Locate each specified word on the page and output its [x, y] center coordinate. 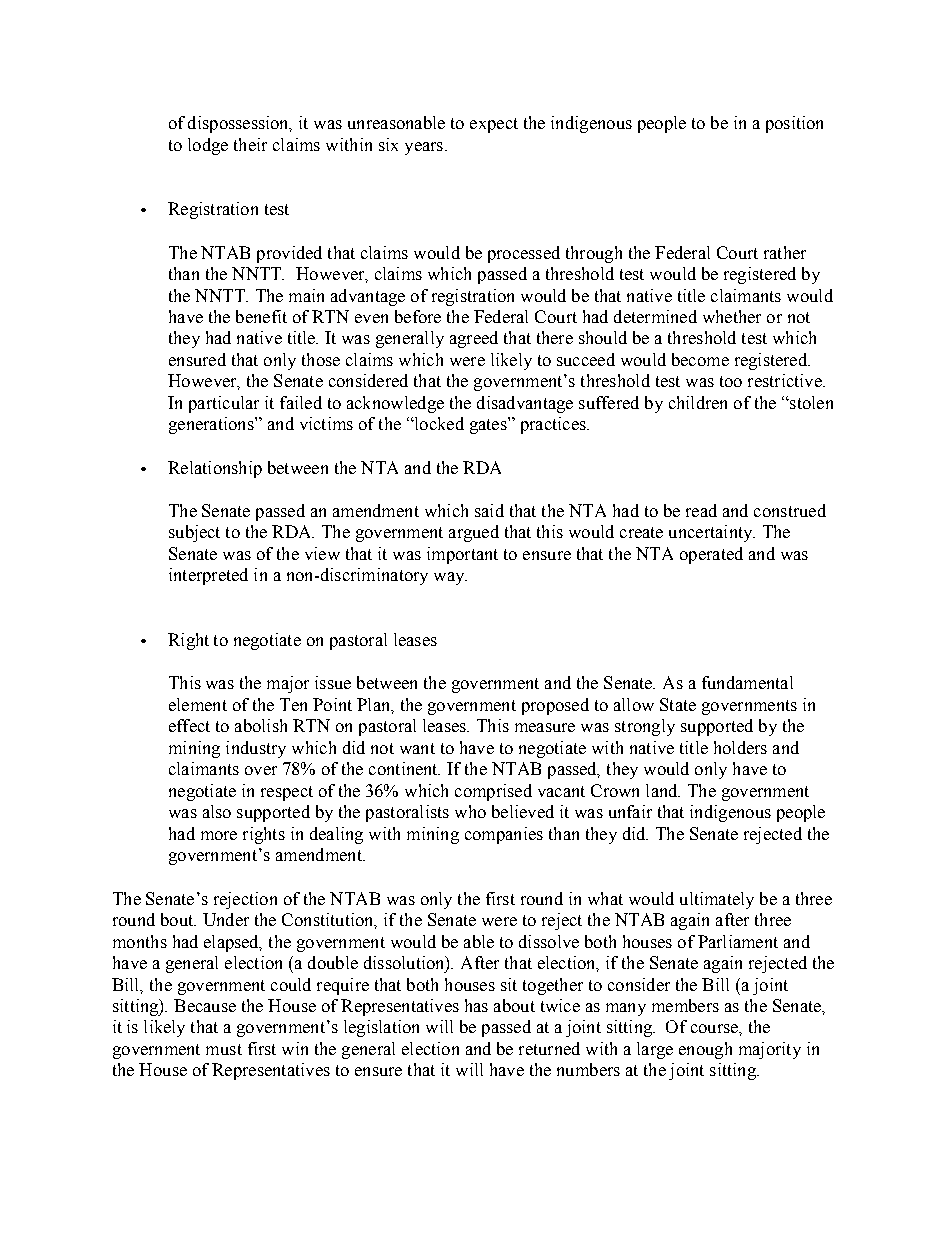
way [450, 578]
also [217, 811]
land [663, 790]
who [470, 811]
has [476, 1005]
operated [711, 555]
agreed [474, 339]
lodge [208, 146]
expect [494, 125]
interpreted [208, 576]
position [794, 124]
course [715, 1028]
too [731, 381]
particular [224, 404]
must [224, 1049]
